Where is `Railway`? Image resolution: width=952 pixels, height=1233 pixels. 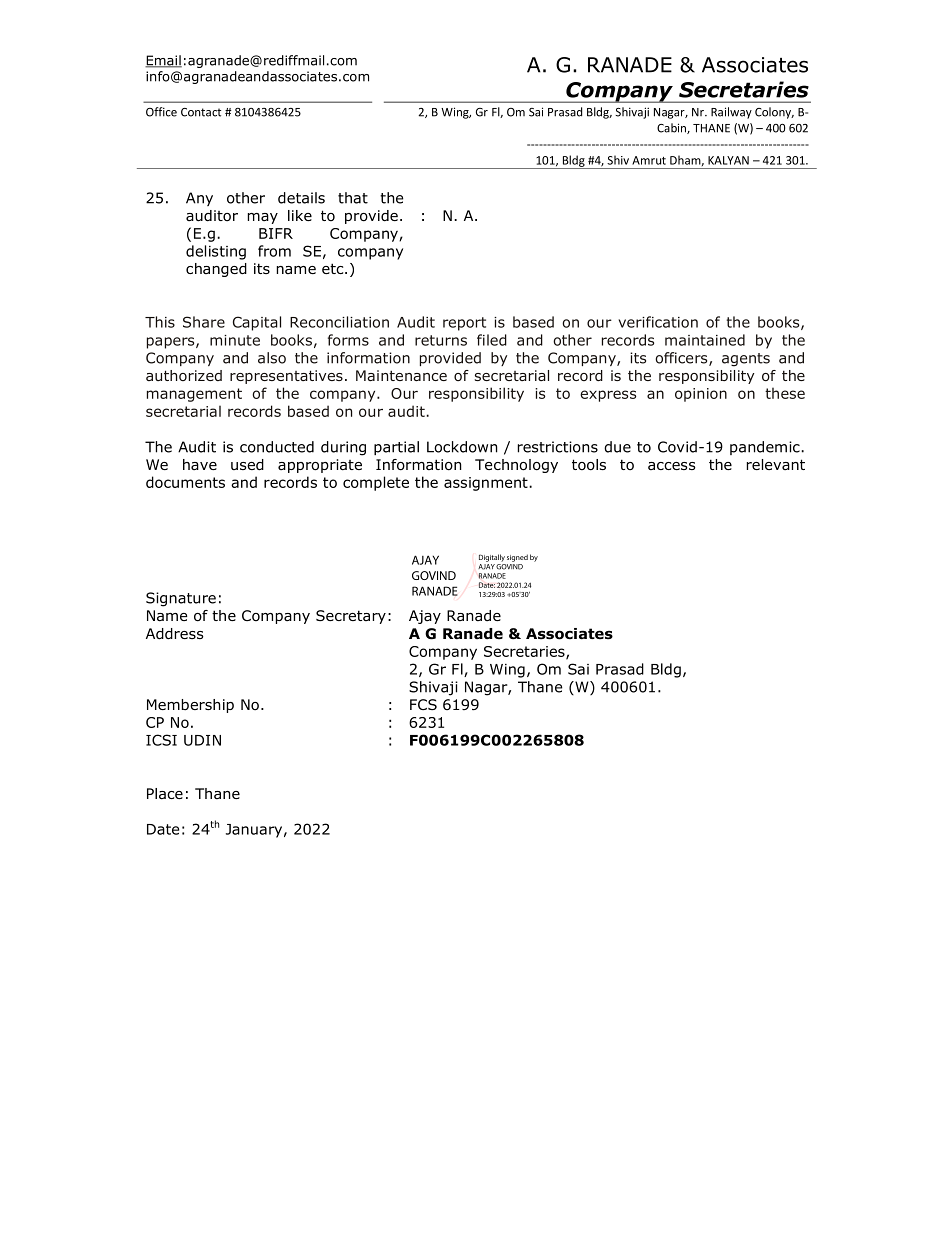
Railway is located at coordinates (731, 113).
